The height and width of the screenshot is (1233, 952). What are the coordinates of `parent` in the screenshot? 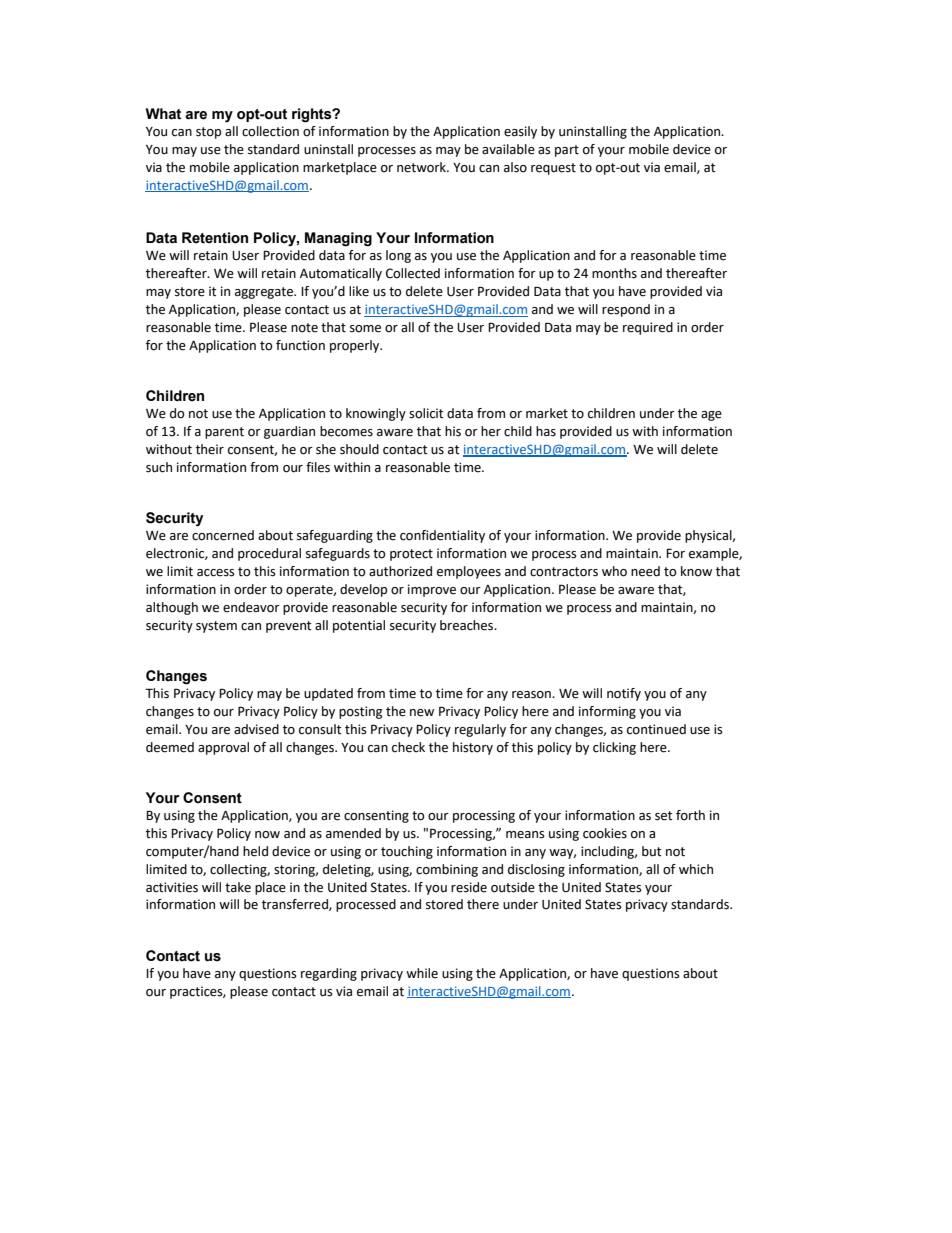 It's located at (224, 433).
